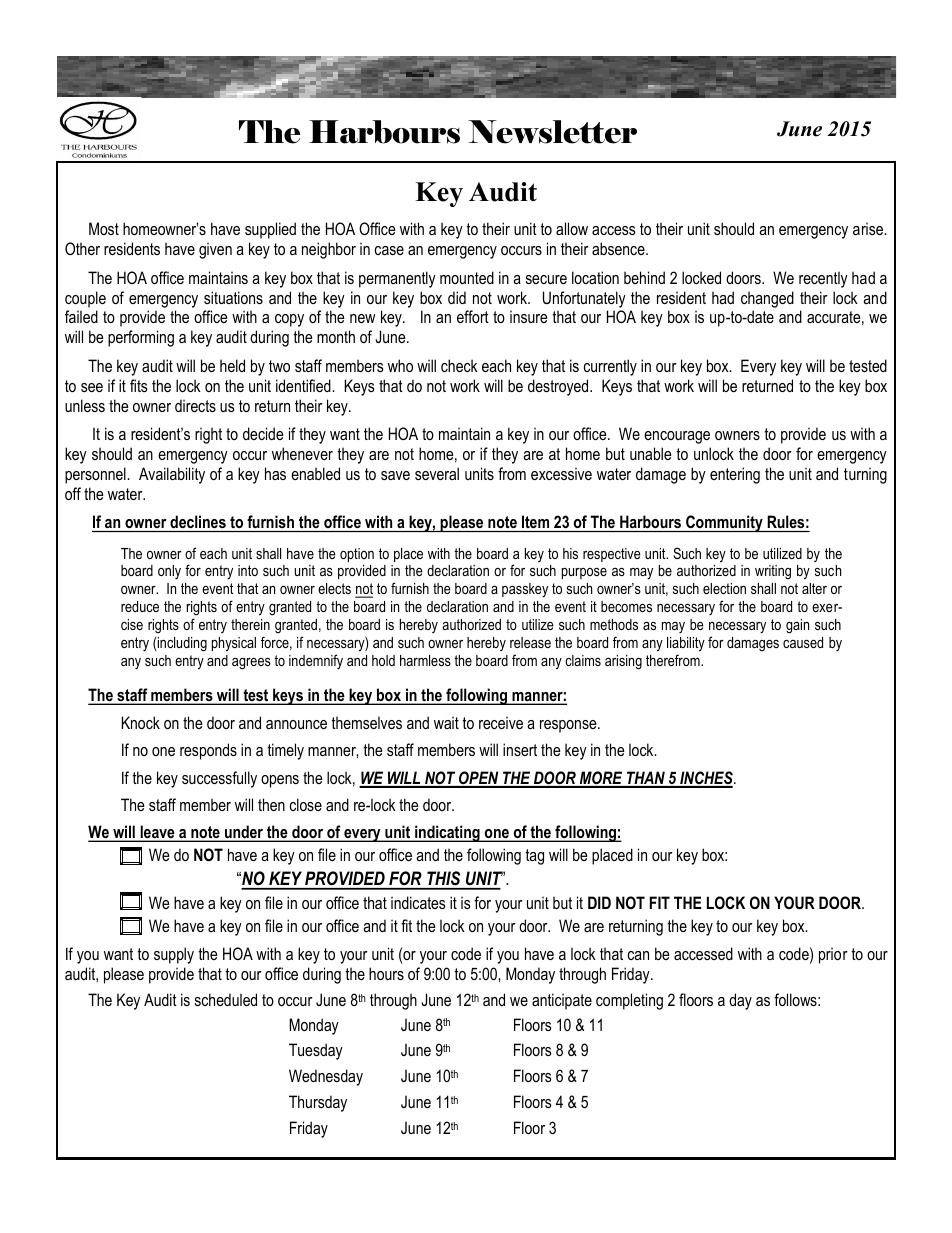 The height and width of the screenshot is (1233, 952). What do you see at coordinates (735, 475) in the screenshot?
I see `entering` at bounding box center [735, 475].
